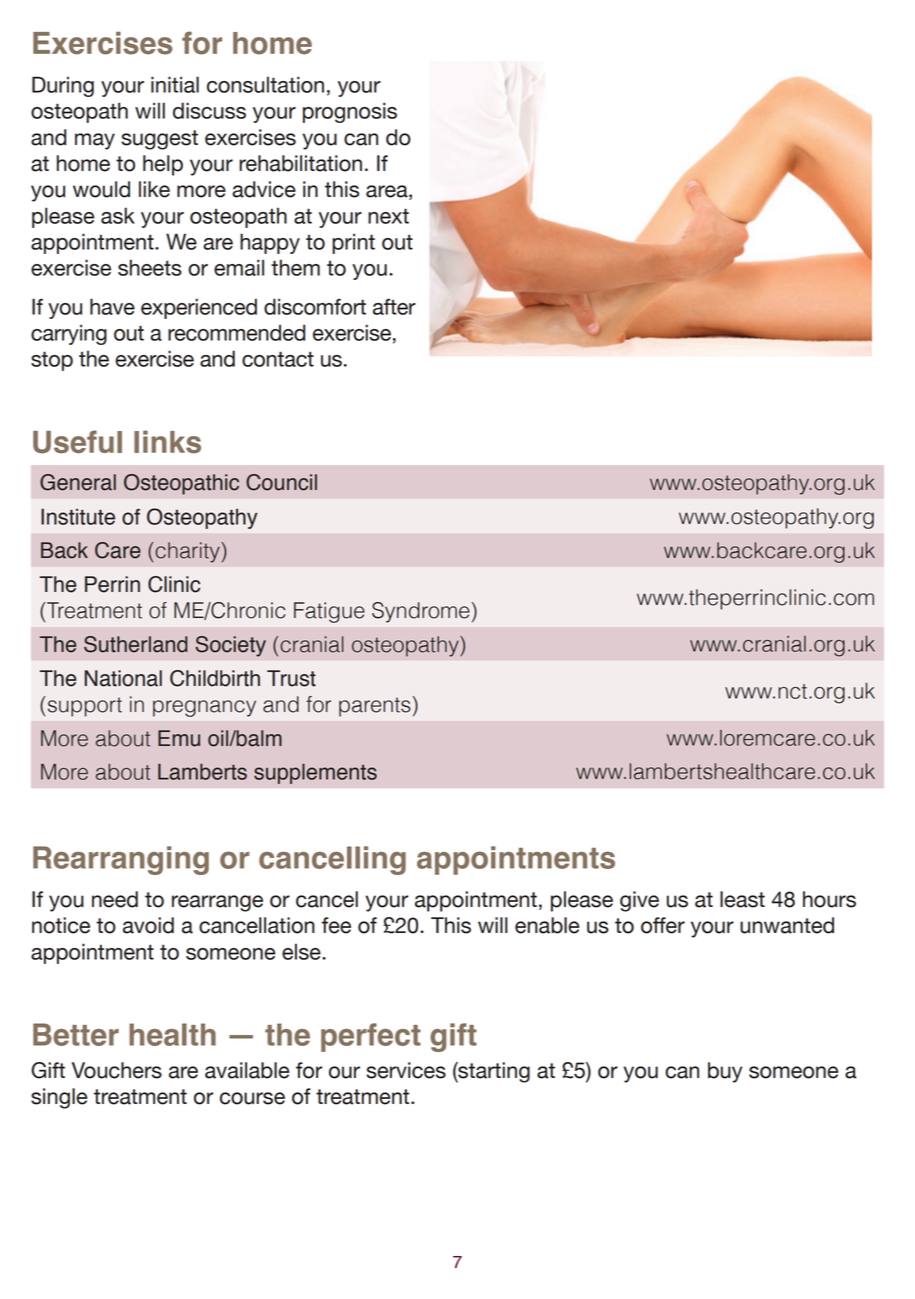 Image resolution: width=915 pixels, height=1299 pixels. Describe the element at coordinates (725, 1072) in the document. I see `buy` at that location.
